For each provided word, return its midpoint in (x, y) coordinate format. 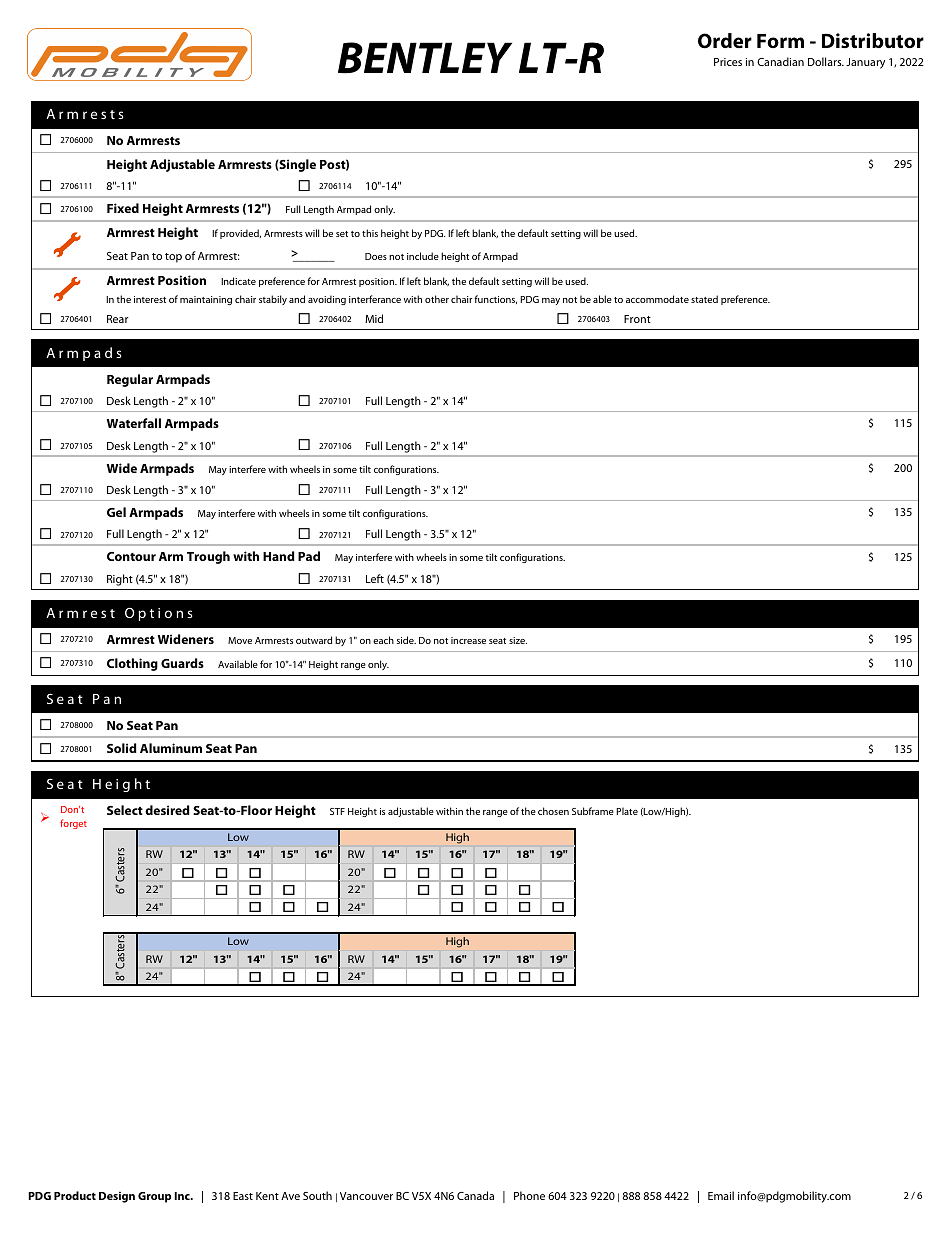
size (518, 640)
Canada (475, 1195)
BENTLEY (425, 58)
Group (154, 1197)
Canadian (780, 61)
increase (468, 640)
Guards (182, 663)
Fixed (123, 208)
